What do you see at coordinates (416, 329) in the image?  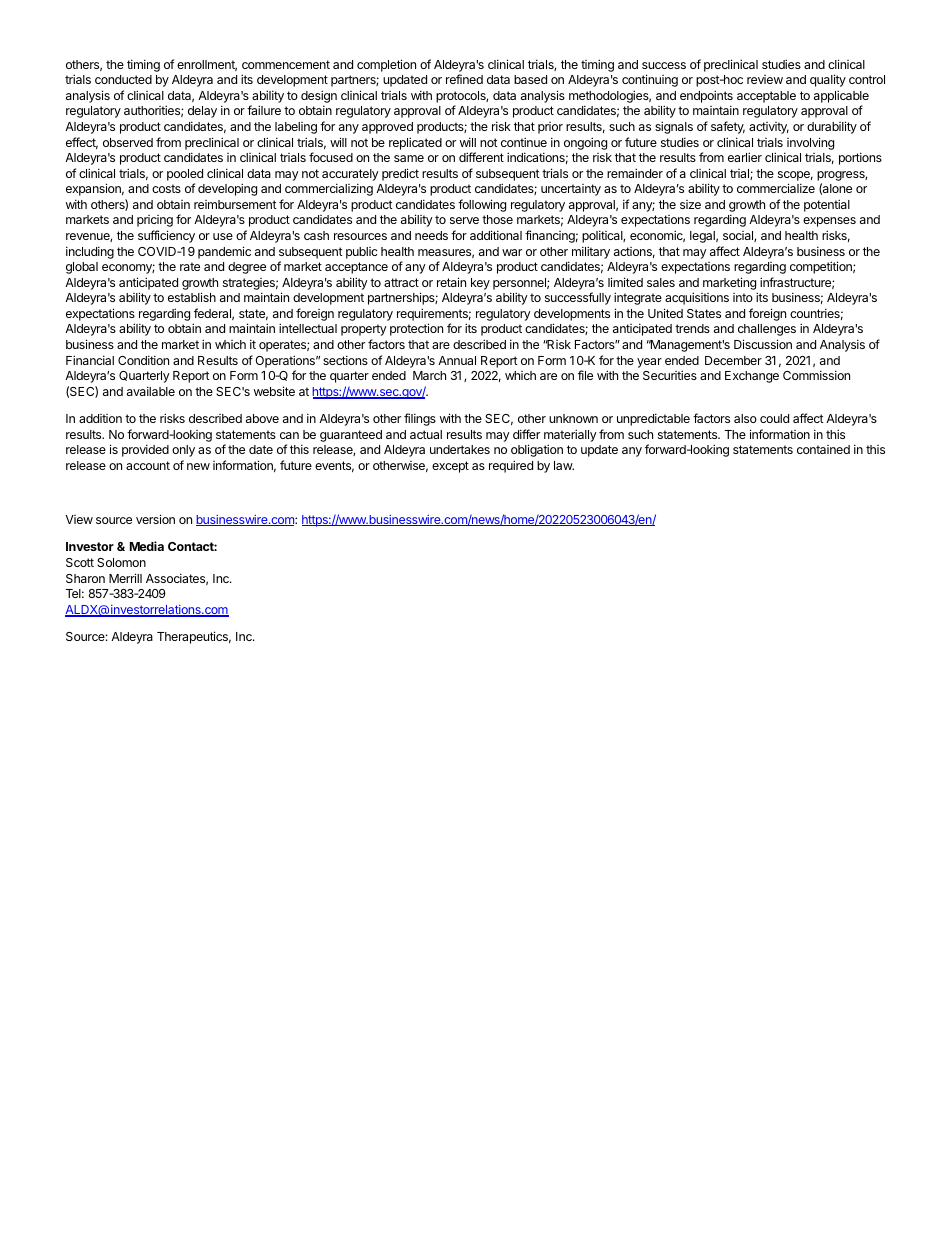 I see `protection` at bounding box center [416, 329].
